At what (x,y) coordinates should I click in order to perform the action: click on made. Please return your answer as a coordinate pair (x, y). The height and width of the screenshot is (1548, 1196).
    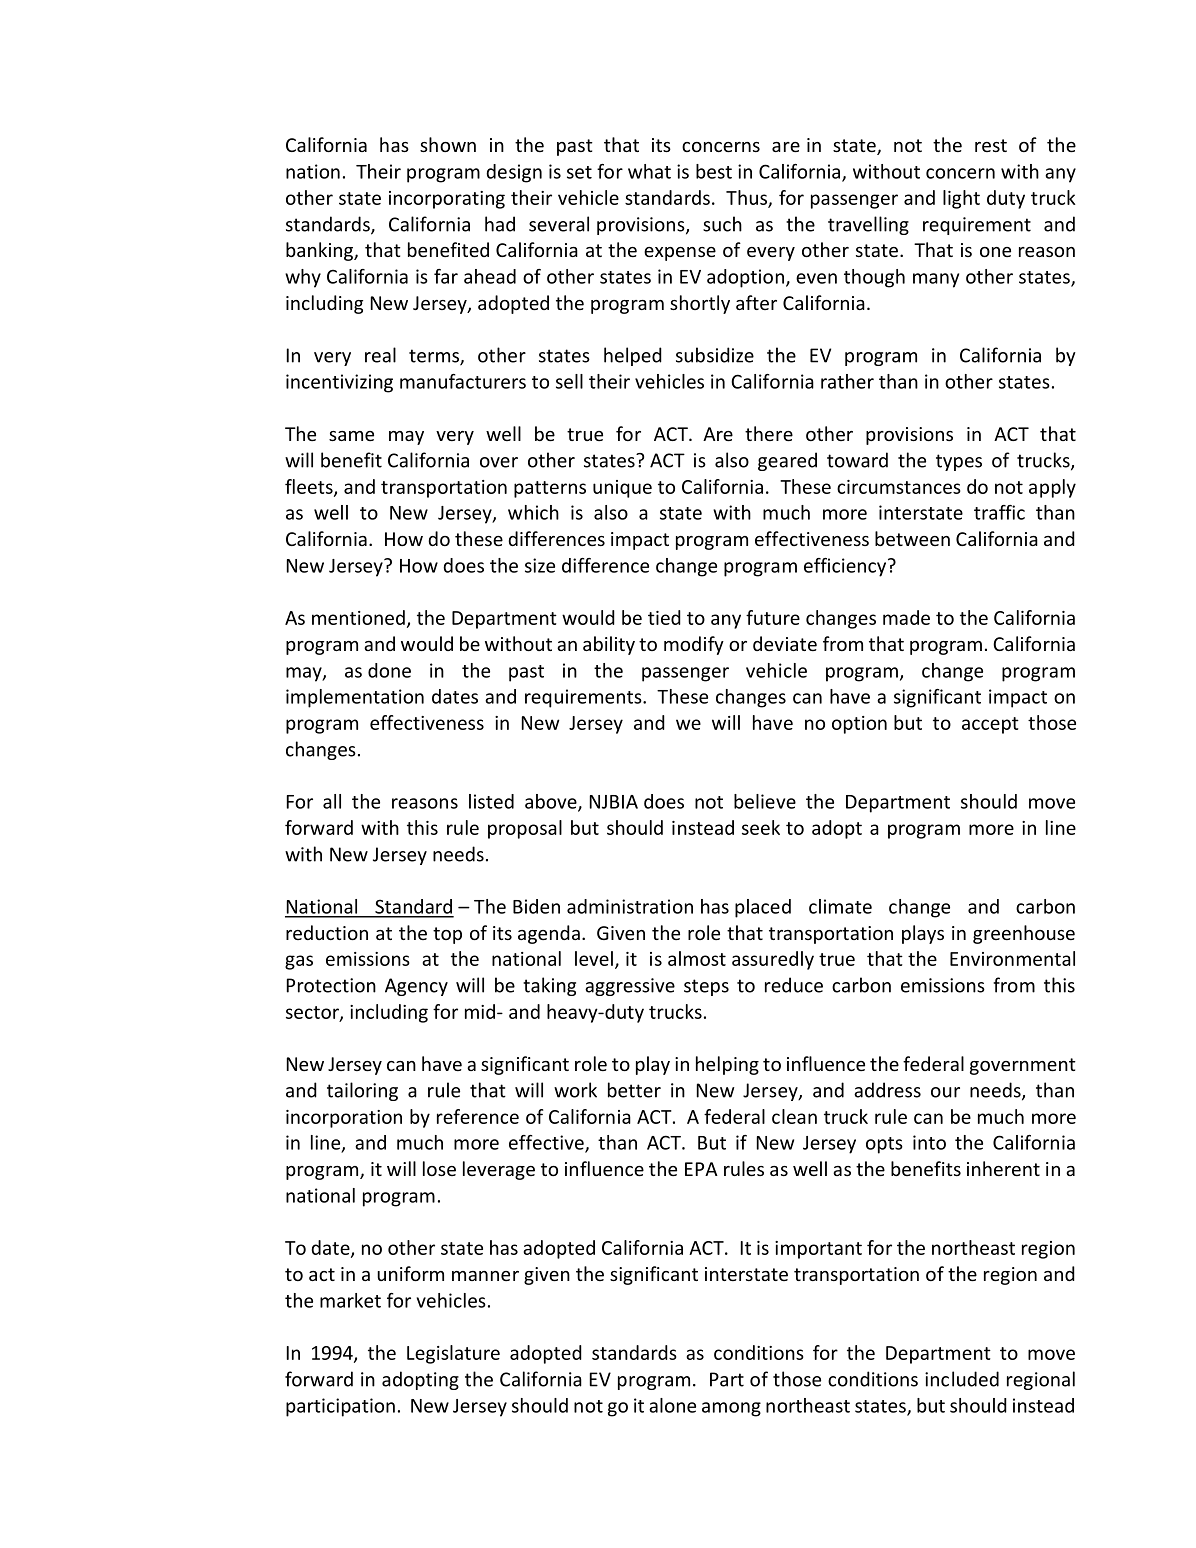
    Looking at the image, I should click on (906, 617).
